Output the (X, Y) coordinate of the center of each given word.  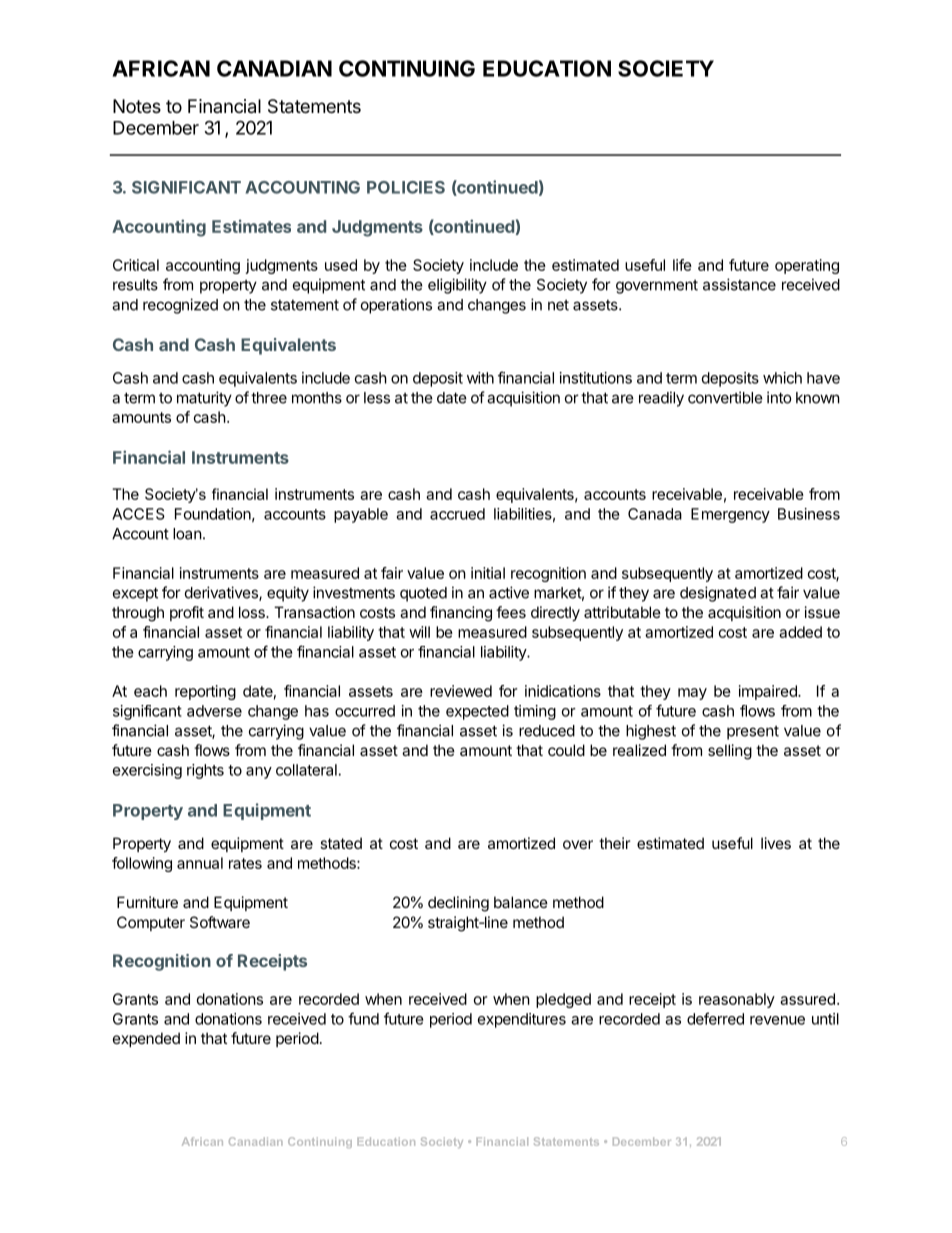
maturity (204, 399)
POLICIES (406, 187)
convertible (725, 397)
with (480, 378)
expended (146, 1039)
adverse (214, 711)
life (682, 265)
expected (477, 712)
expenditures (522, 1020)
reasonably (737, 1000)
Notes (137, 106)
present (753, 733)
